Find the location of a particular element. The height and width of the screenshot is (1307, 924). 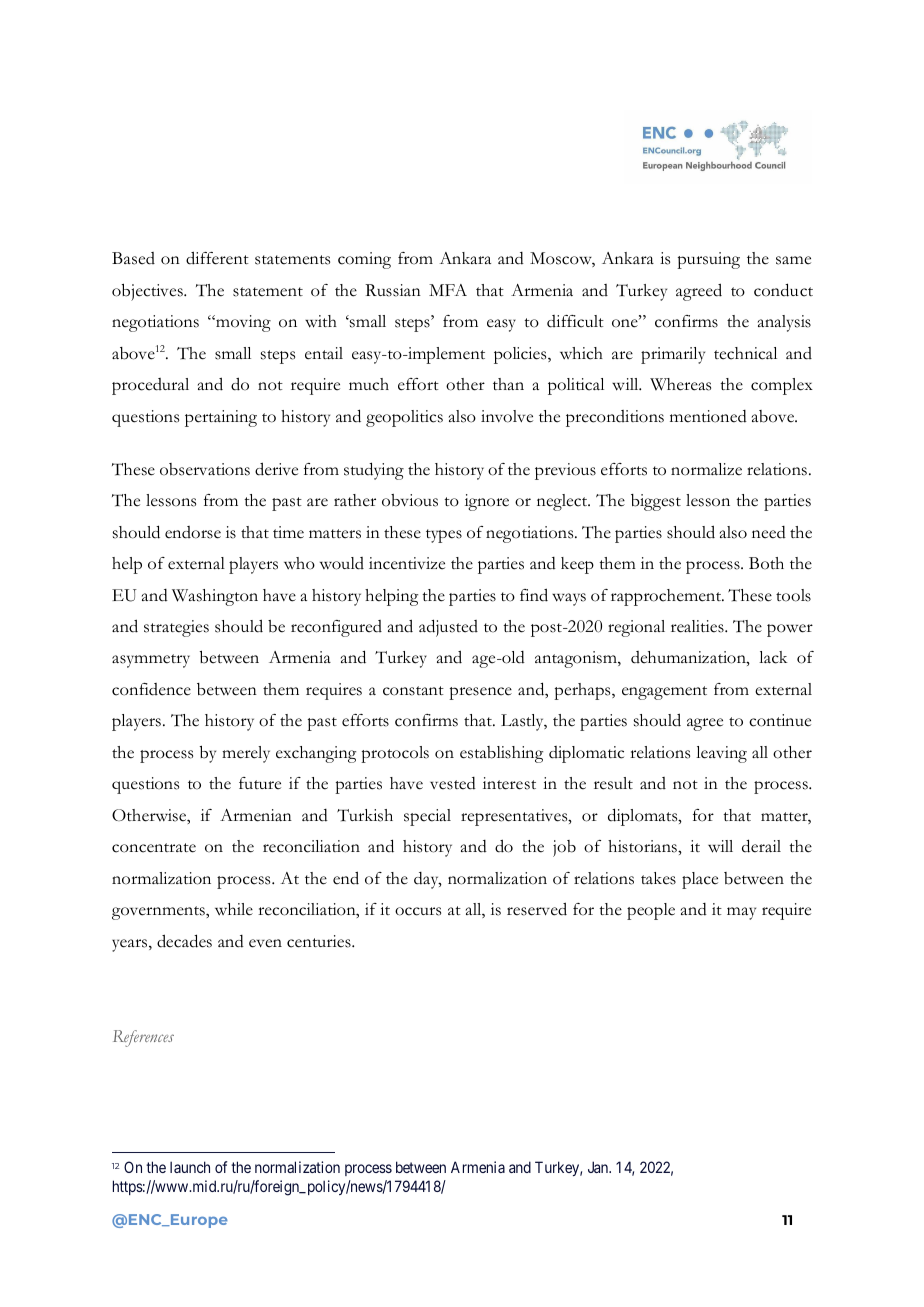

merely is located at coordinates (246, 754).
